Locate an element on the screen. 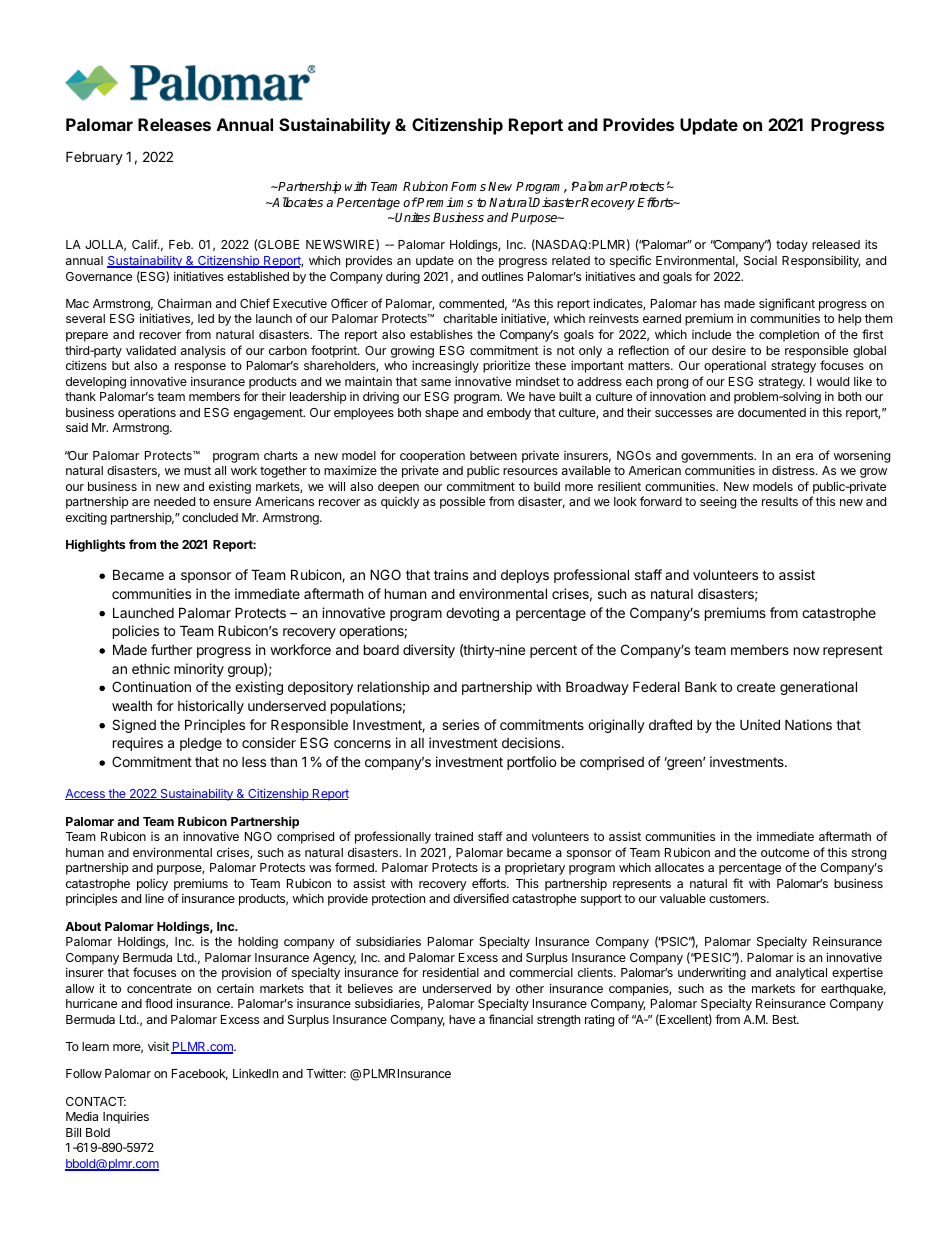 The height and width of the screenshot is (1233, 952). further is located at coordinates (171, 649).
